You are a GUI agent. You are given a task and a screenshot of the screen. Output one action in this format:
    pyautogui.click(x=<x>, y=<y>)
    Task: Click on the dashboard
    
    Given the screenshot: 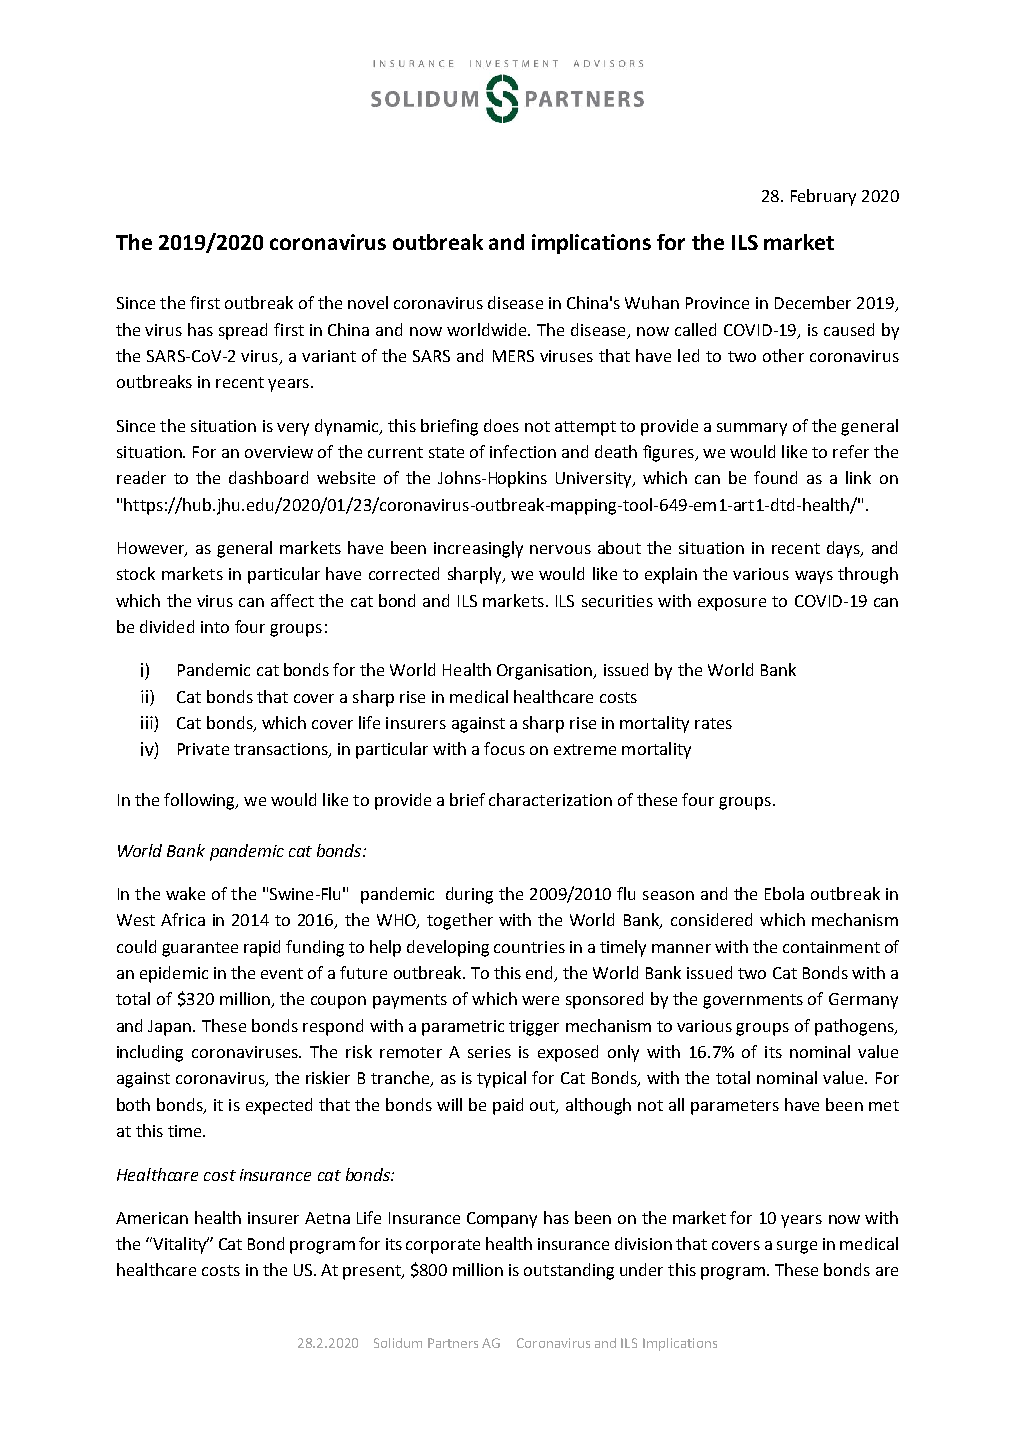 What is the action you would take?
    pyautogui.click(x=268, y=477)
